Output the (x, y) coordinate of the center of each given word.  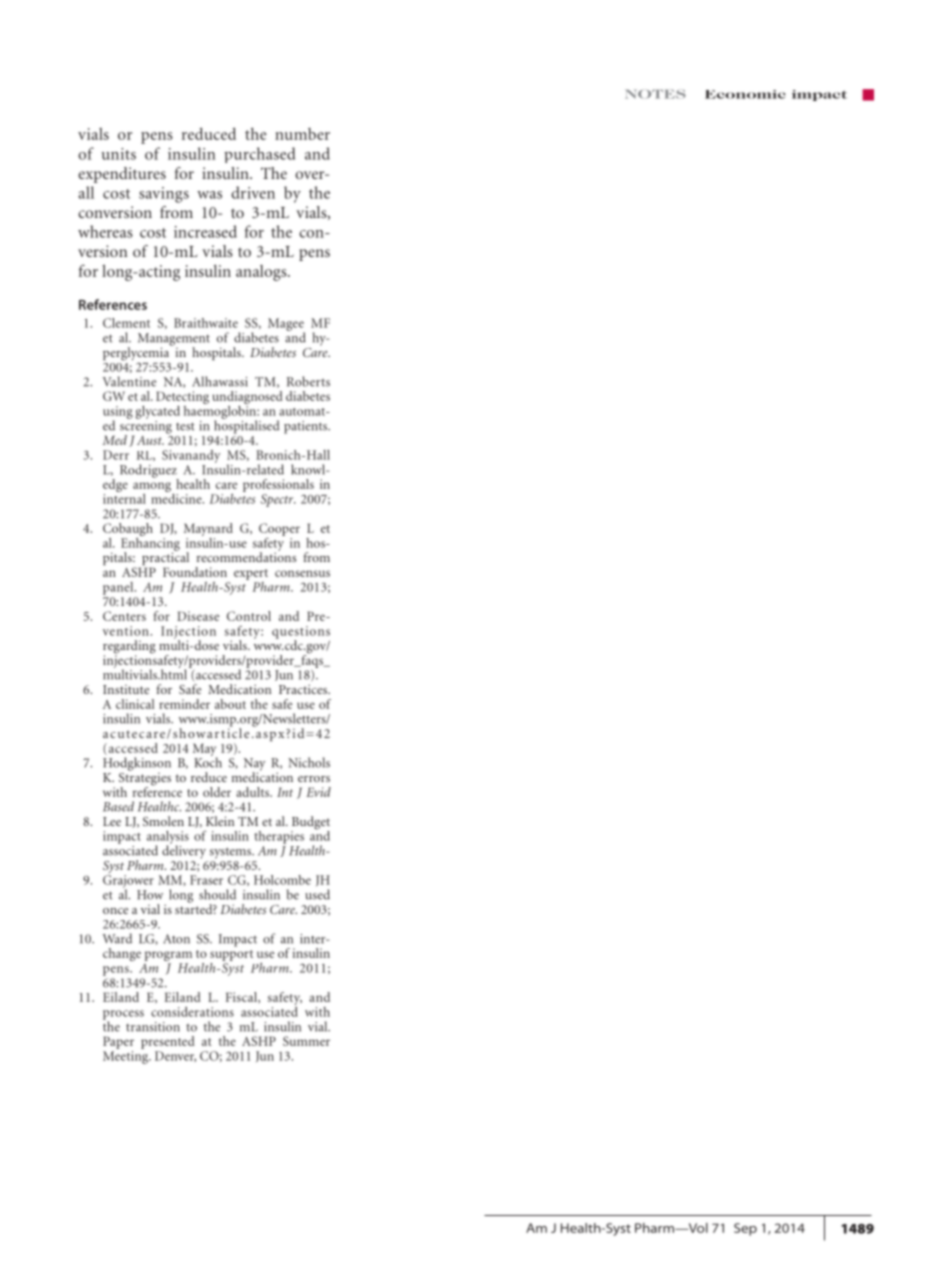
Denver (175, 1056)
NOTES (655, 94)
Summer (306, 1041)
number (302, 134)
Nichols (309, 762)
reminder (184, 704)
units (119, 154)
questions (301, 633)
